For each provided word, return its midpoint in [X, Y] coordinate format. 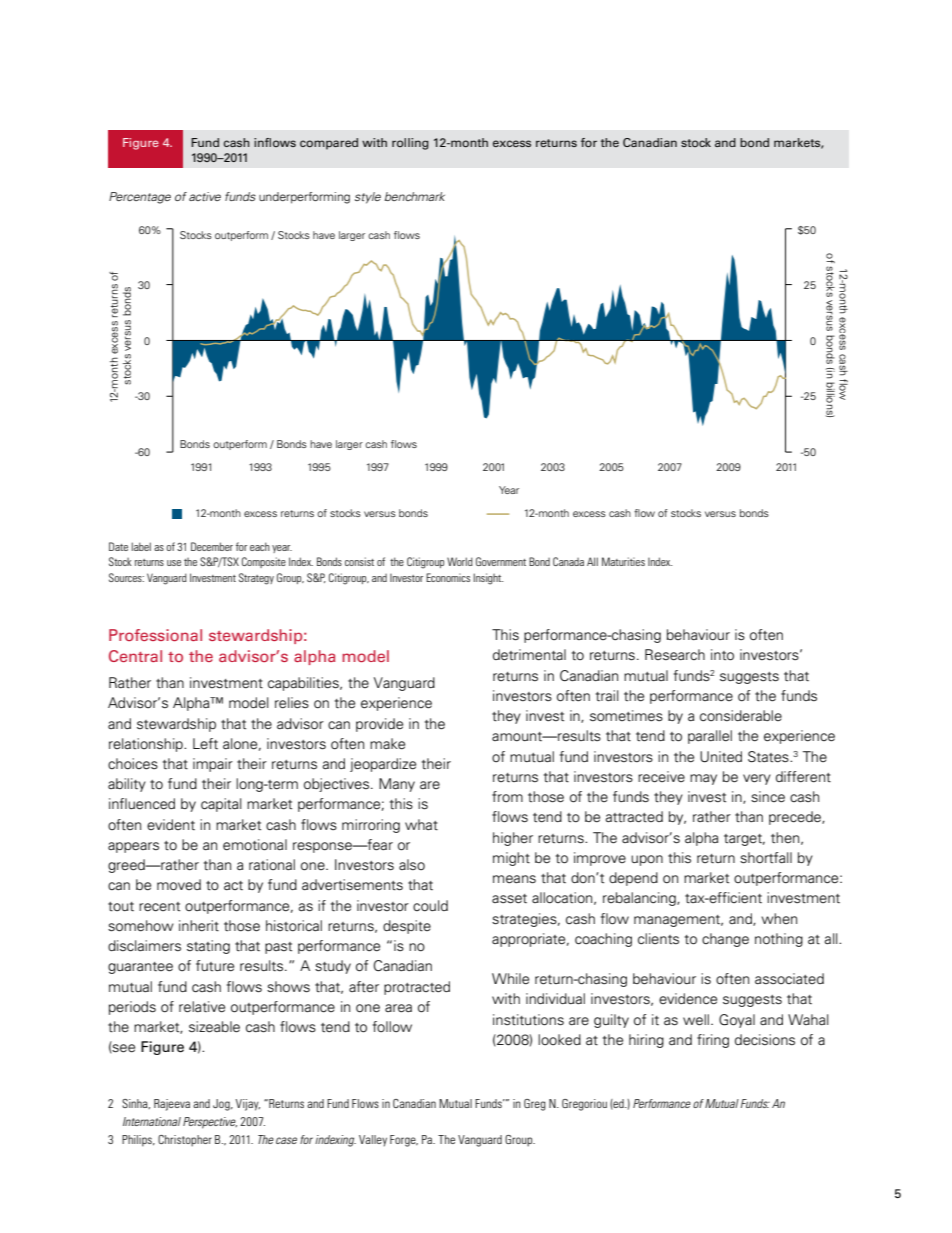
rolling [410, 144]
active [205, 196]
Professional [155, 635]
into [722, 655]
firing [713, 1041]
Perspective [210, 1123]
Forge [404, 1141]
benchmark [415, 196]
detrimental [529, 655]
